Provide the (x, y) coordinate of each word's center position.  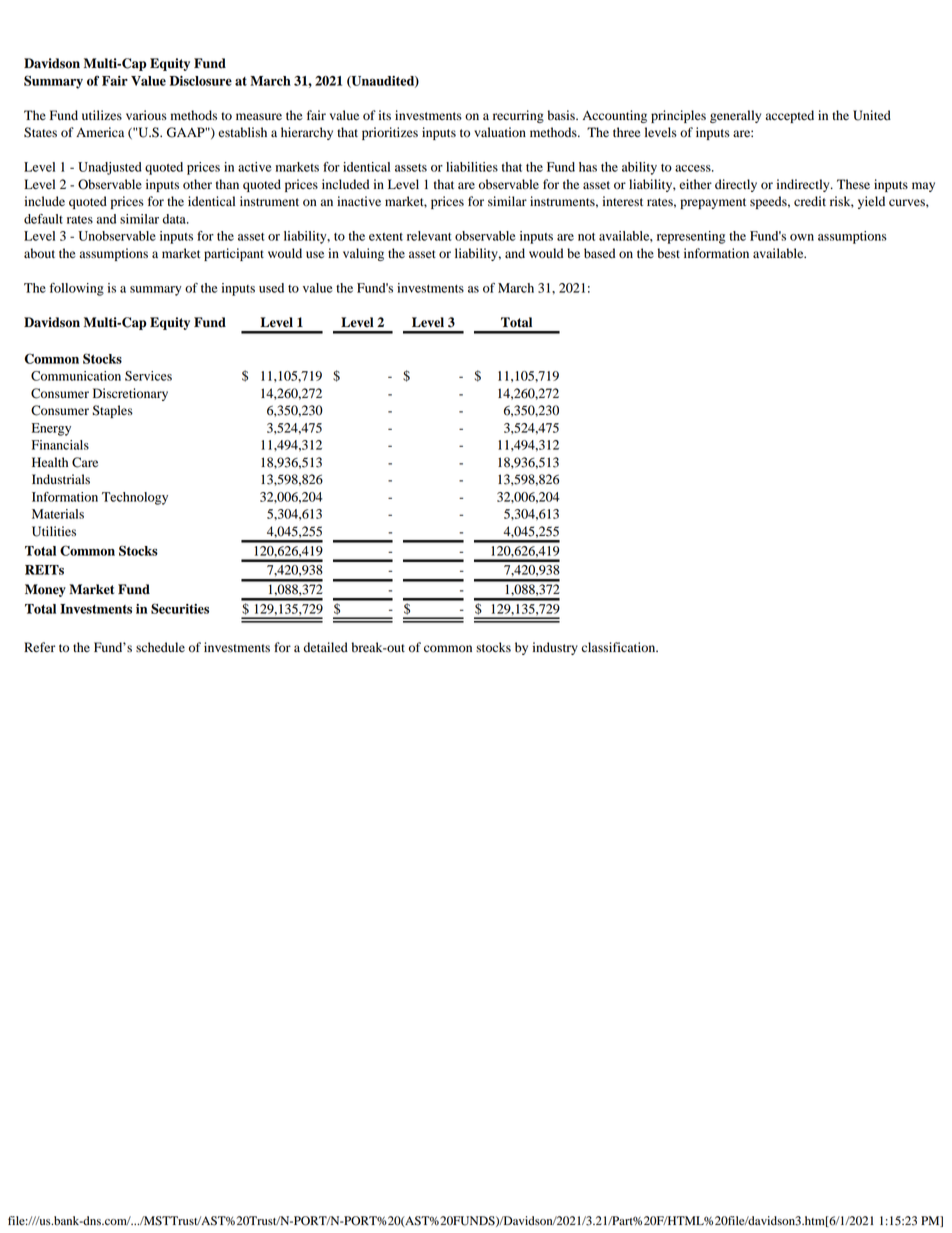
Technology (135, 498)
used (271, 288)
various (146, 115)
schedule (160, 647)
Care (85, 462)
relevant (429, 236)
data (175, 219)
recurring (518, 116)
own (802, 237)
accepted (789, 116)
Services (148, 376)
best (669, 253)
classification (619, 647)
